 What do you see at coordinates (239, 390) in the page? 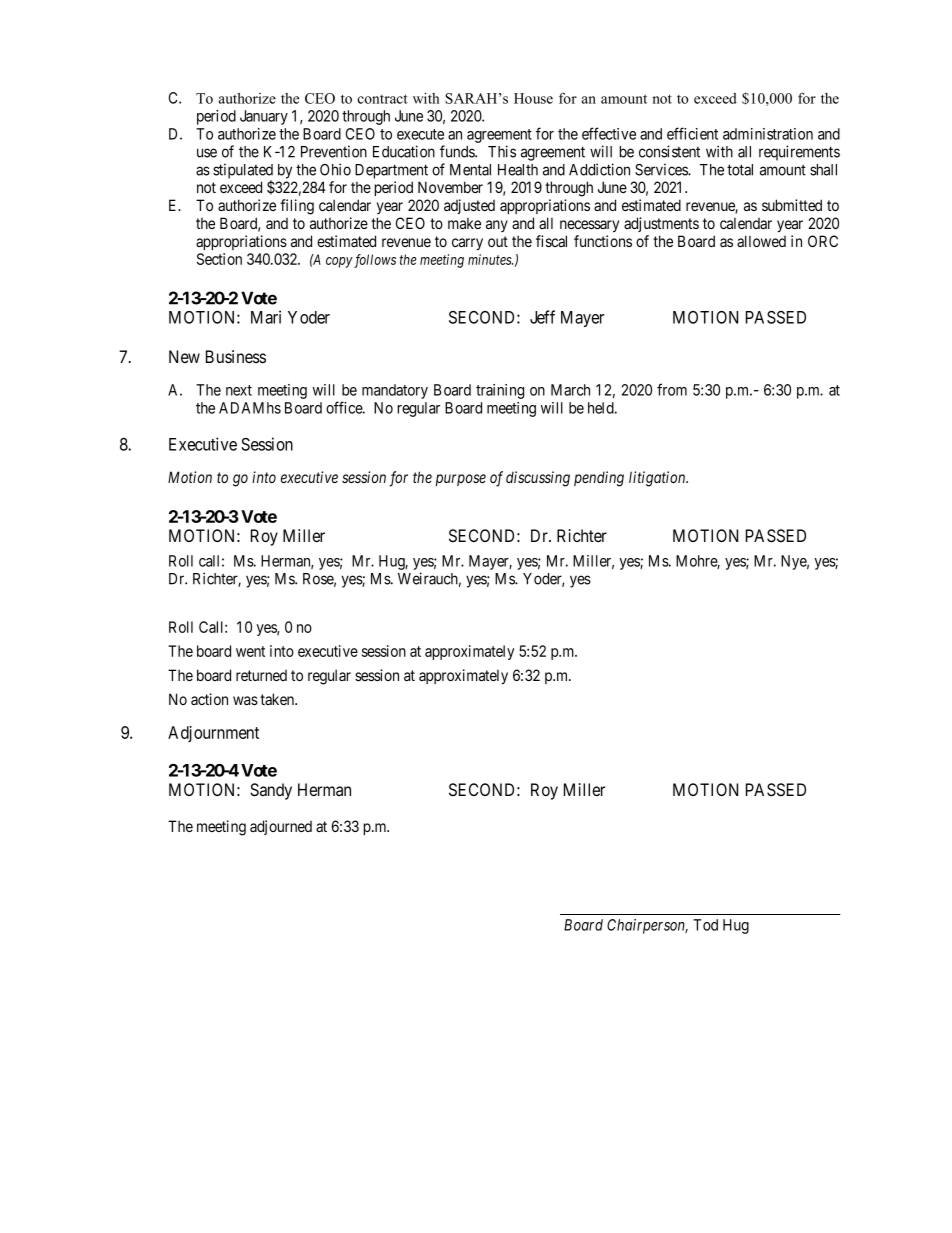
I see `next` at bounding box center [239, 390].
